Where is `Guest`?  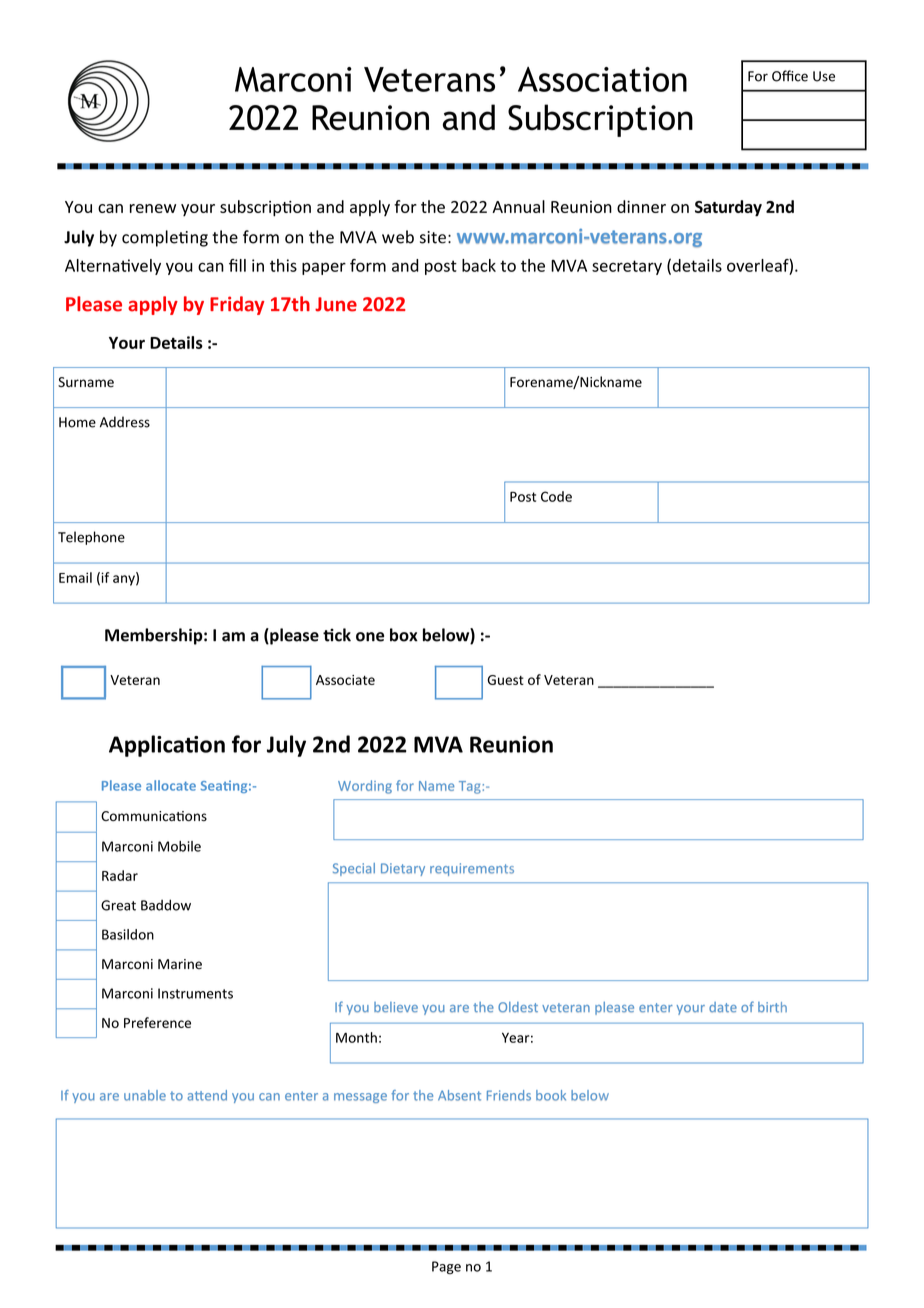
Guest is located at coordinates (505, 680).
